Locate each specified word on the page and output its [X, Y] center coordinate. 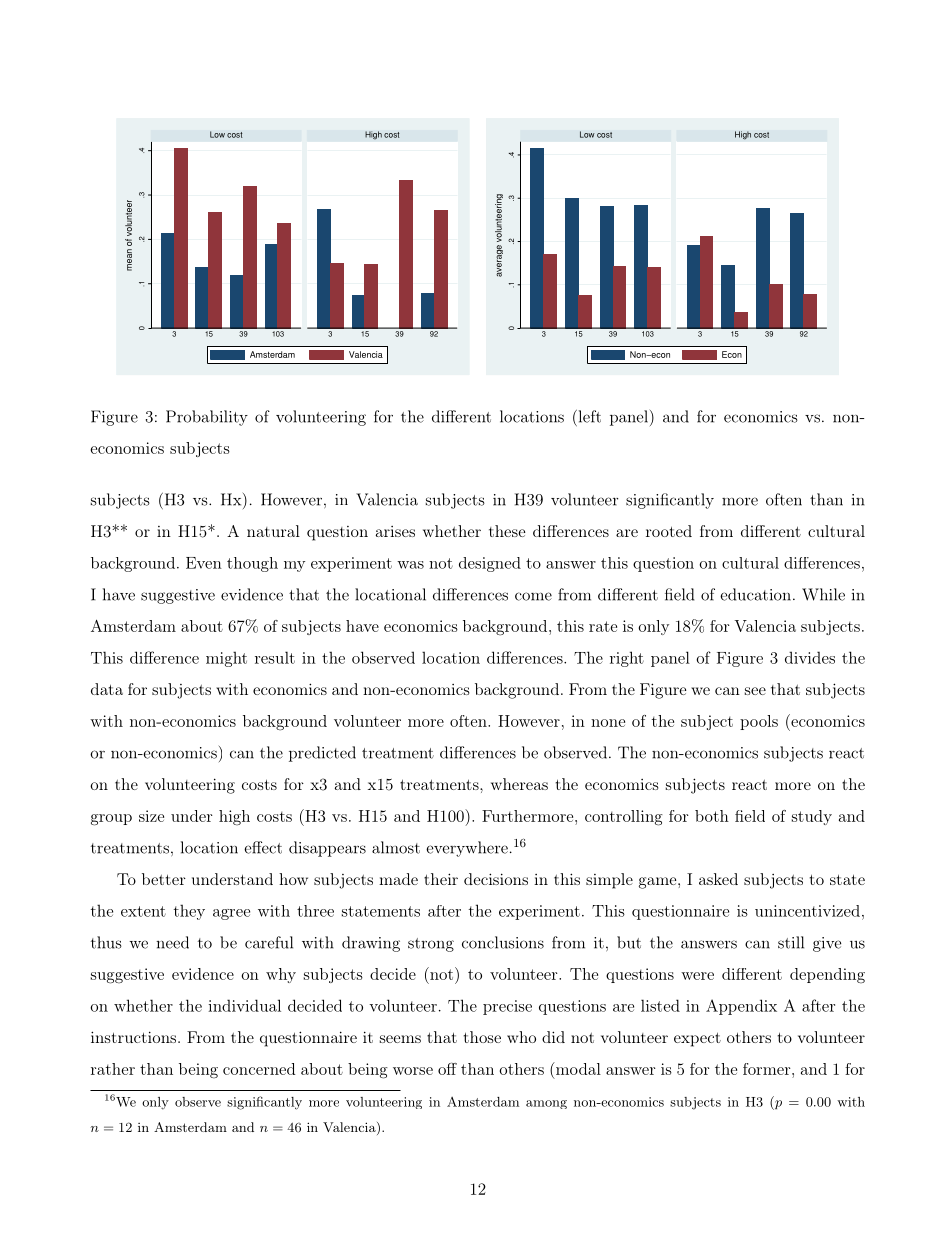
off [447, 1069]
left [588, 416]
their [441, 879]
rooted [669, 531]
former [767, 1069]
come [533, 596]
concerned [259, 1069]
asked [718, 879]
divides [810, 657]
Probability [207, 418]
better [164, 879]
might [226, 659]
